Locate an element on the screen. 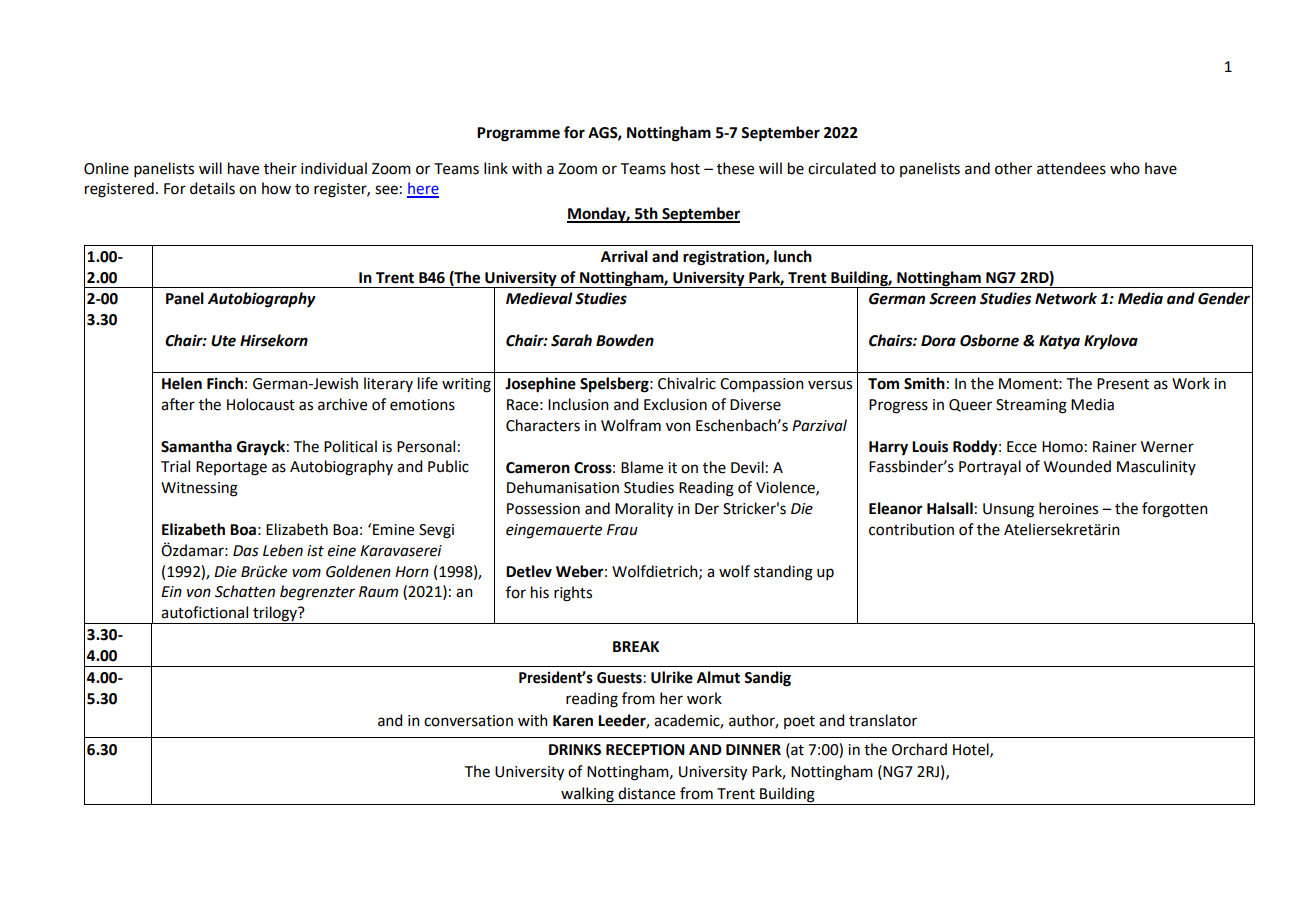  conversation is located at coordinates (468, 721).
